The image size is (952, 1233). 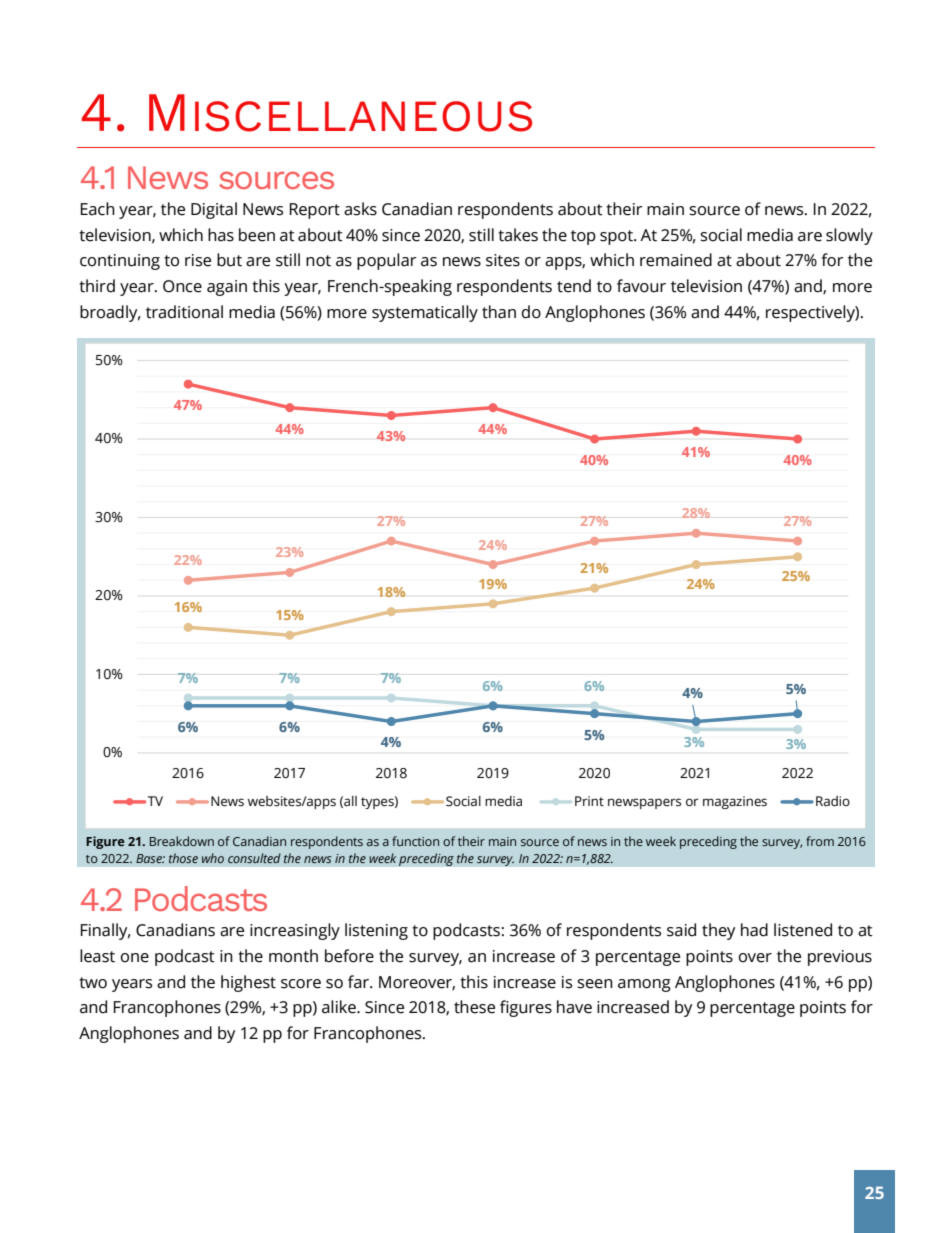 I want to click on favour, so click(x=641, y=286).
